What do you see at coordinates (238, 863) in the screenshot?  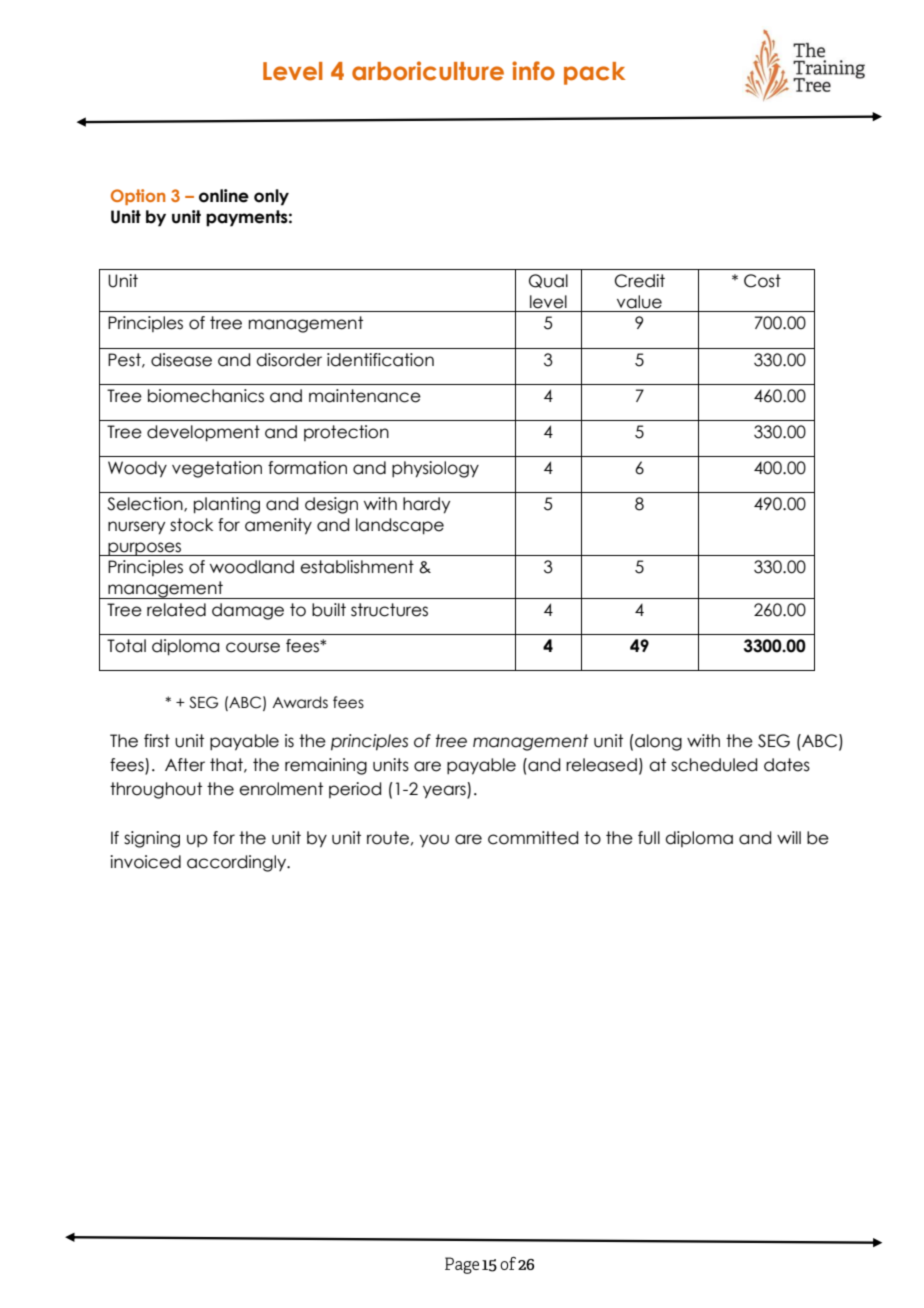 I see `accordingly` at bounding box center [238, 863].
